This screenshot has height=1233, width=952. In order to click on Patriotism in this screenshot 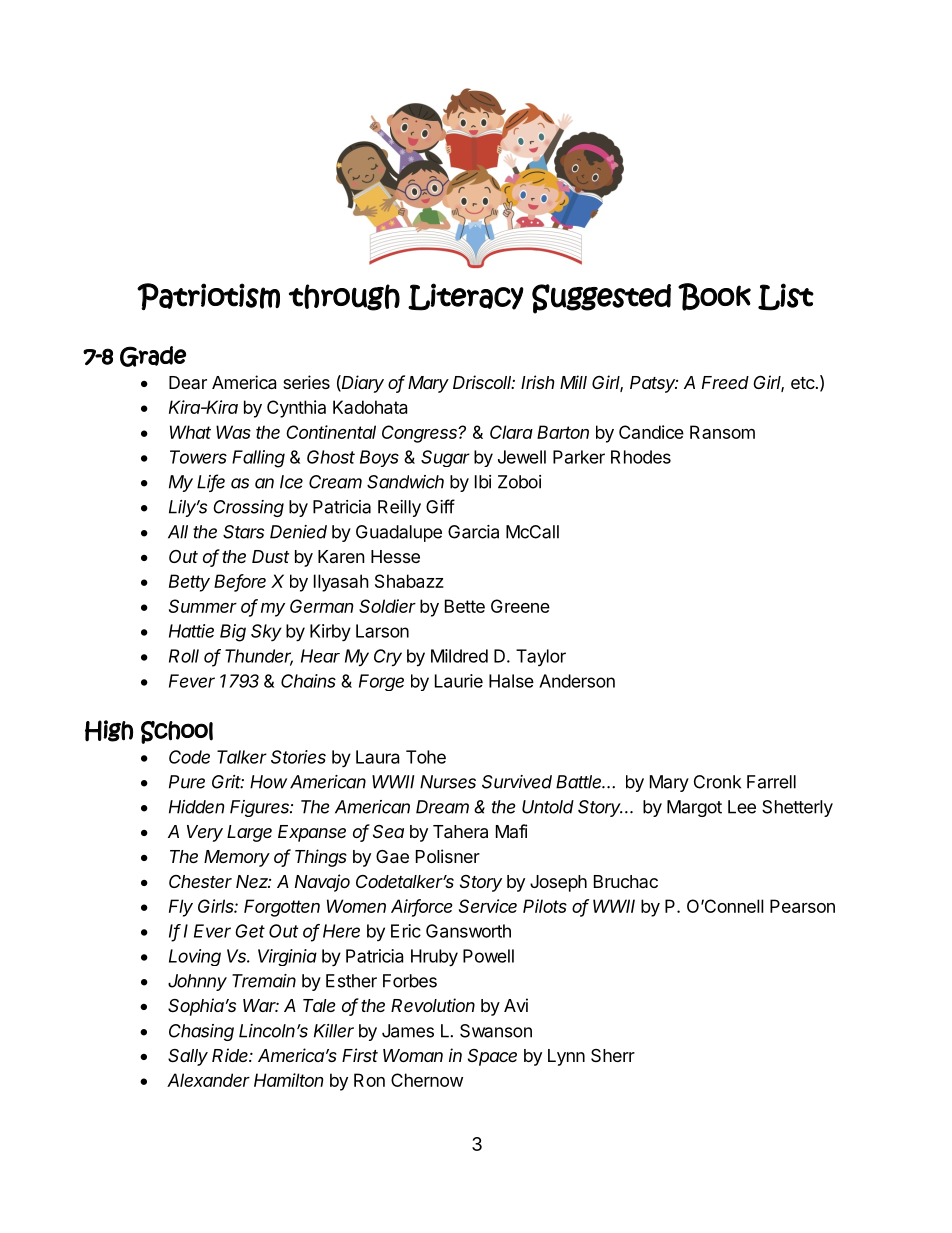, I will do `click(208, 296)`.
